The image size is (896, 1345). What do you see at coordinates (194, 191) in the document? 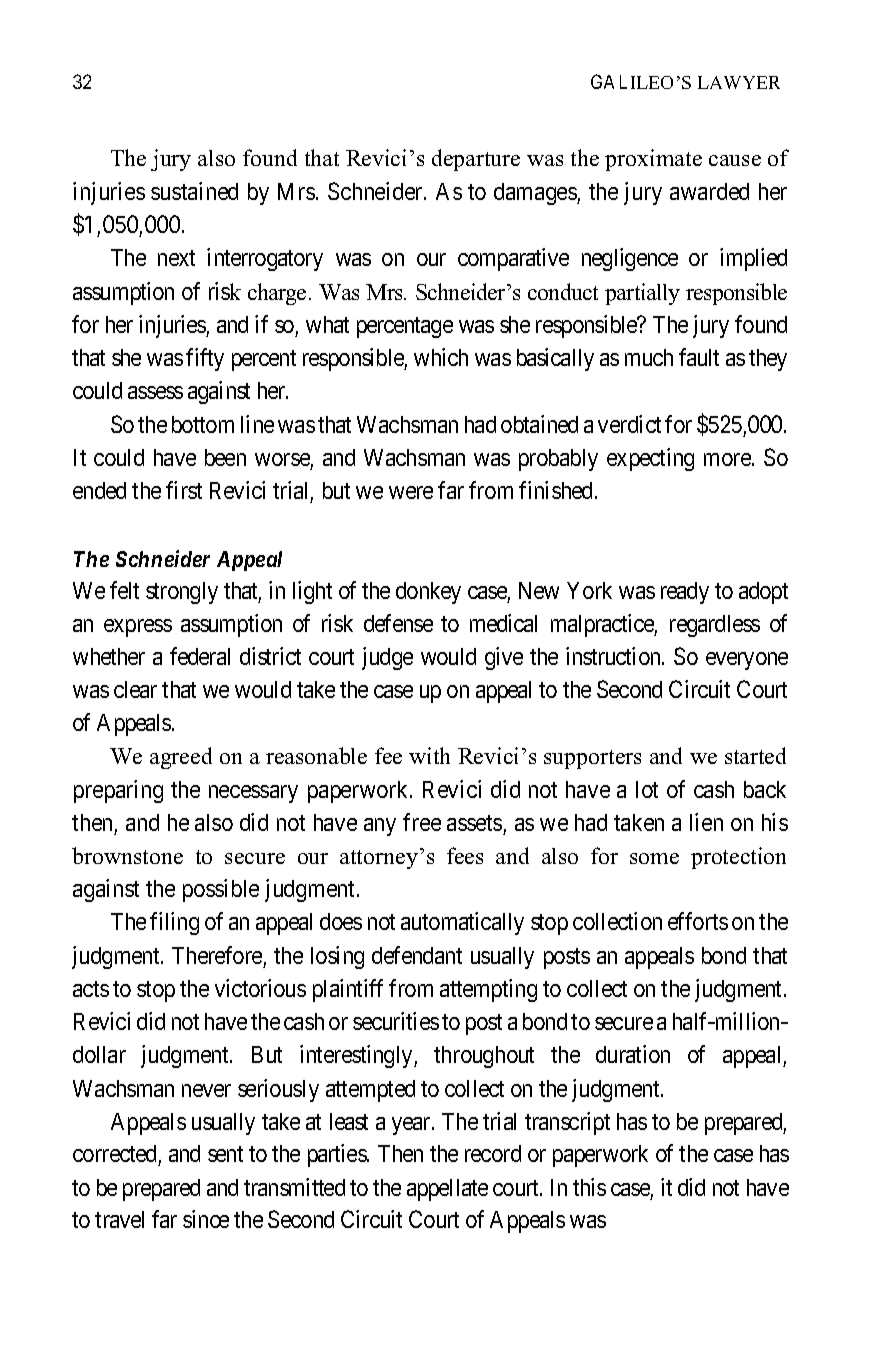
I see `sustained` at bounding box center [194, 191].
